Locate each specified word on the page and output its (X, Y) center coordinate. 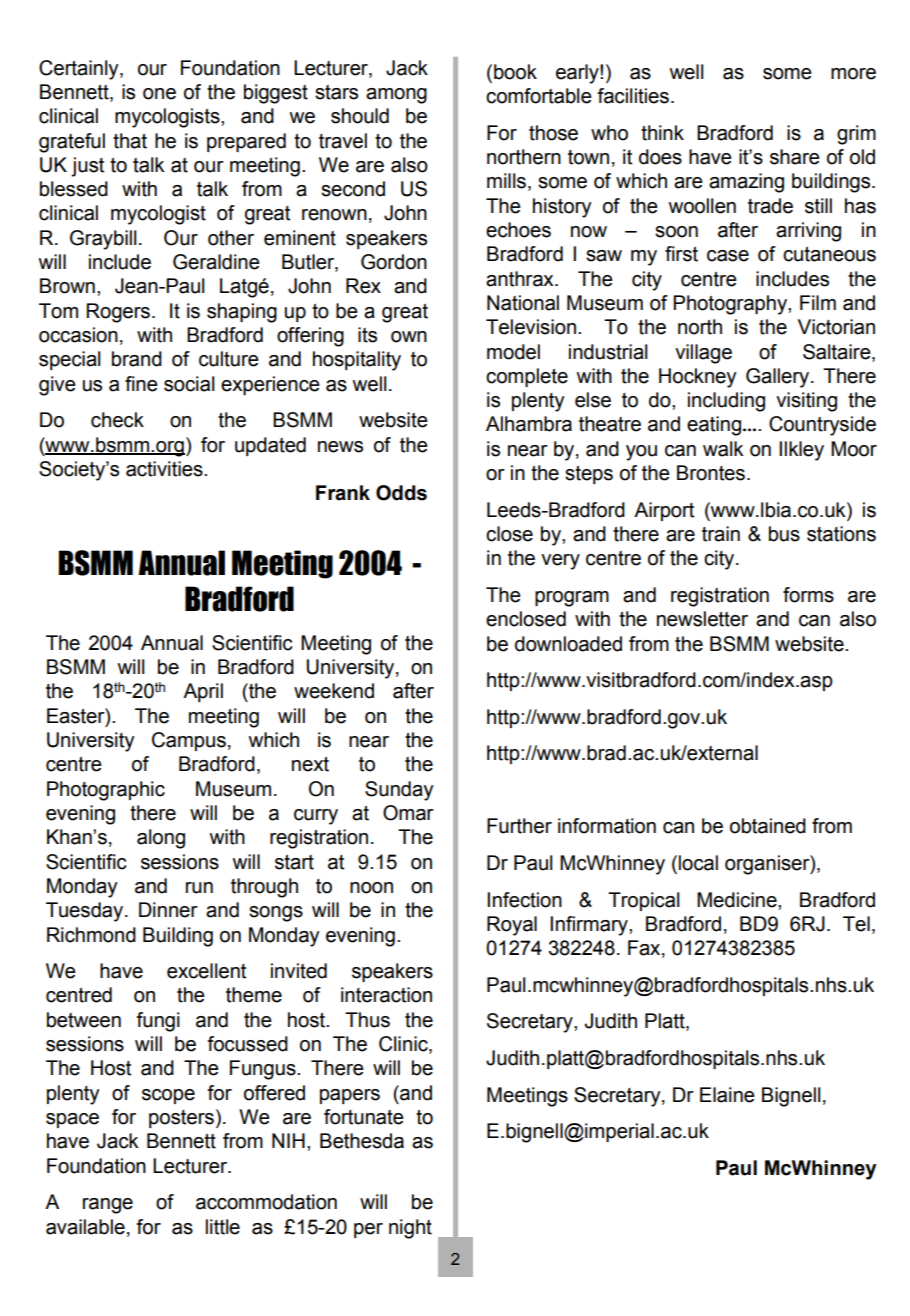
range (108, 1206)
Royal (512, 926)
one (159, 94)
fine (141, 384)
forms (808, 595)
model (513, 352)
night (410, 1229)
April (203, 692)
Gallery (779, 378)
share (795, 157)
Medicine (738, 900)
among (396, 96)
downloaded (568, 644)
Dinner (168, 910)
